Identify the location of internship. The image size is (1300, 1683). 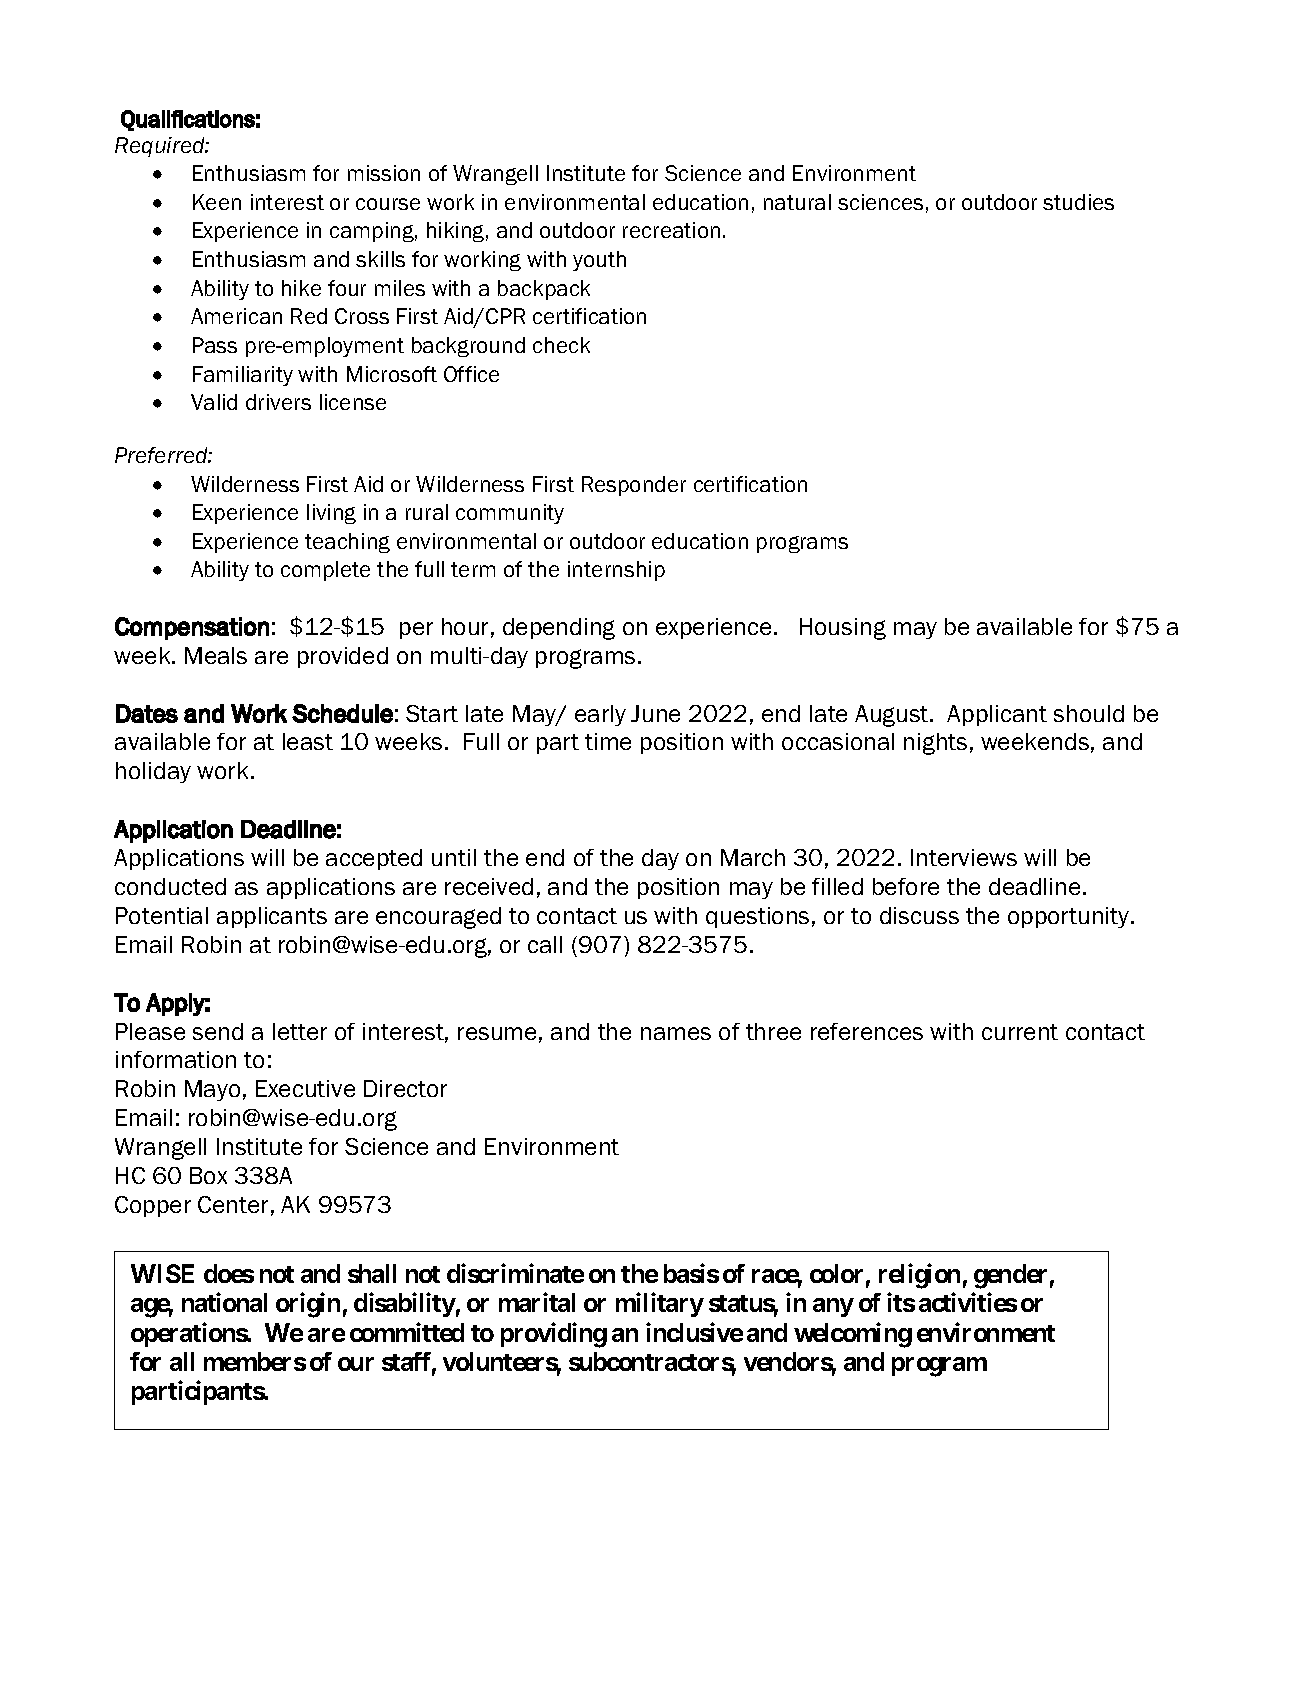
(616, 571).
